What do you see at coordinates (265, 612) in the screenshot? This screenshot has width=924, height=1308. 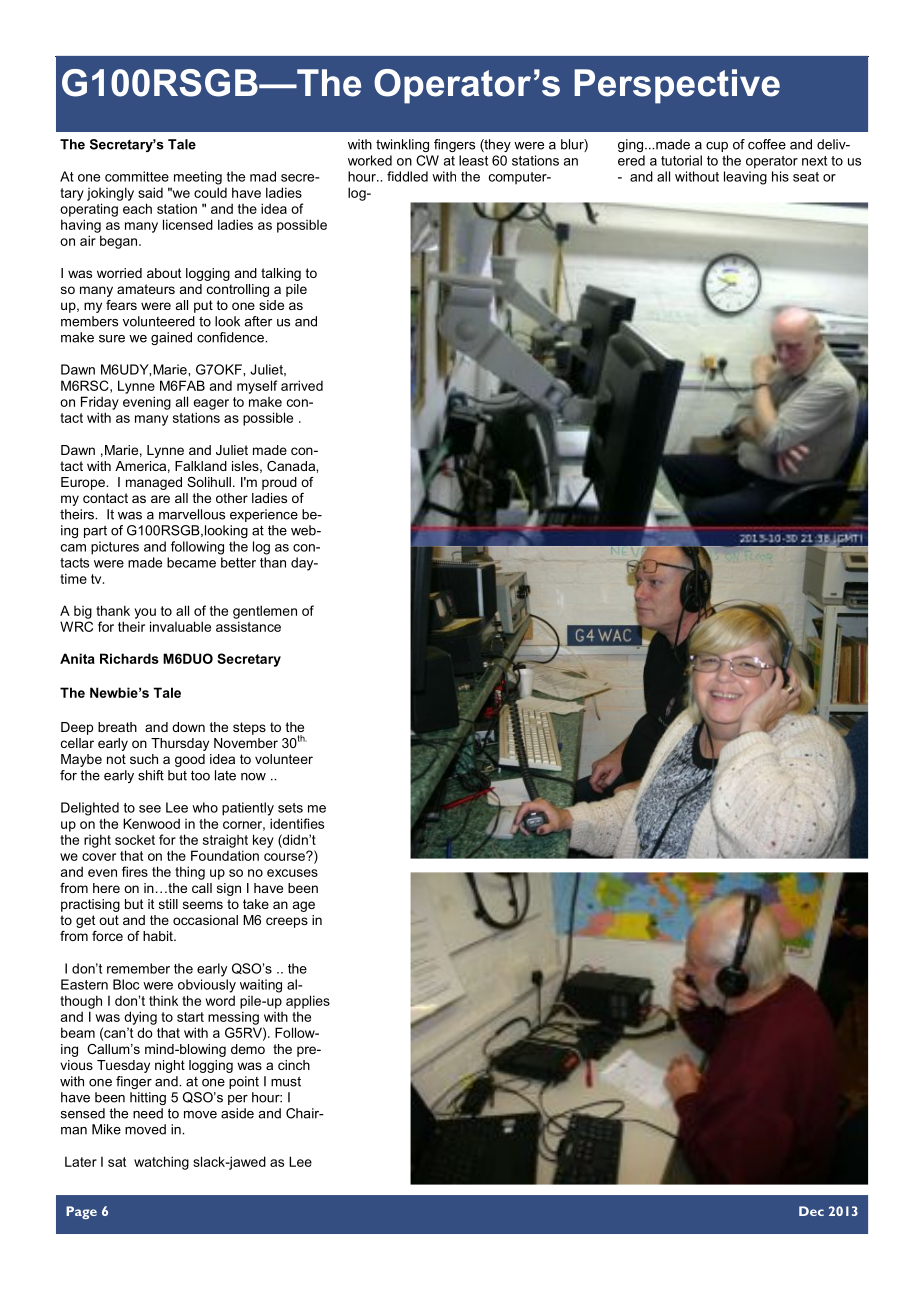 I see `gentlemen` at bounding box center [265, 612].
